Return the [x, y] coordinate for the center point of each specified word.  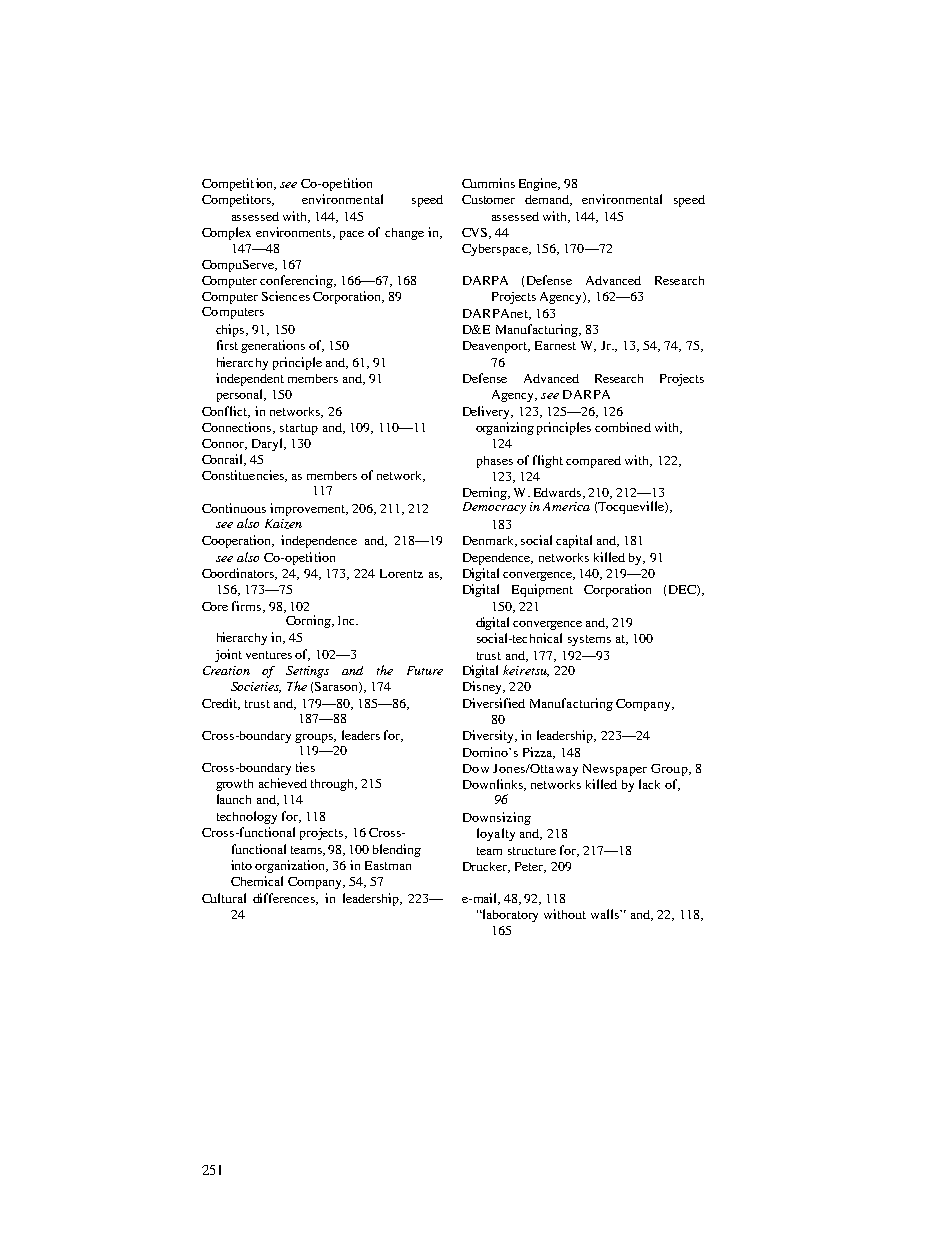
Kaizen [283, 524]
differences [285, 899]
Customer [488, 199]
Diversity [489, 736]
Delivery [488, 412]
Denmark [489, 541]
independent [250, 379]
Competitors [237, 200]
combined [623, 427]
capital [574, 541]
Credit [221, 704]
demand [548, 200]
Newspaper [615, 770]
